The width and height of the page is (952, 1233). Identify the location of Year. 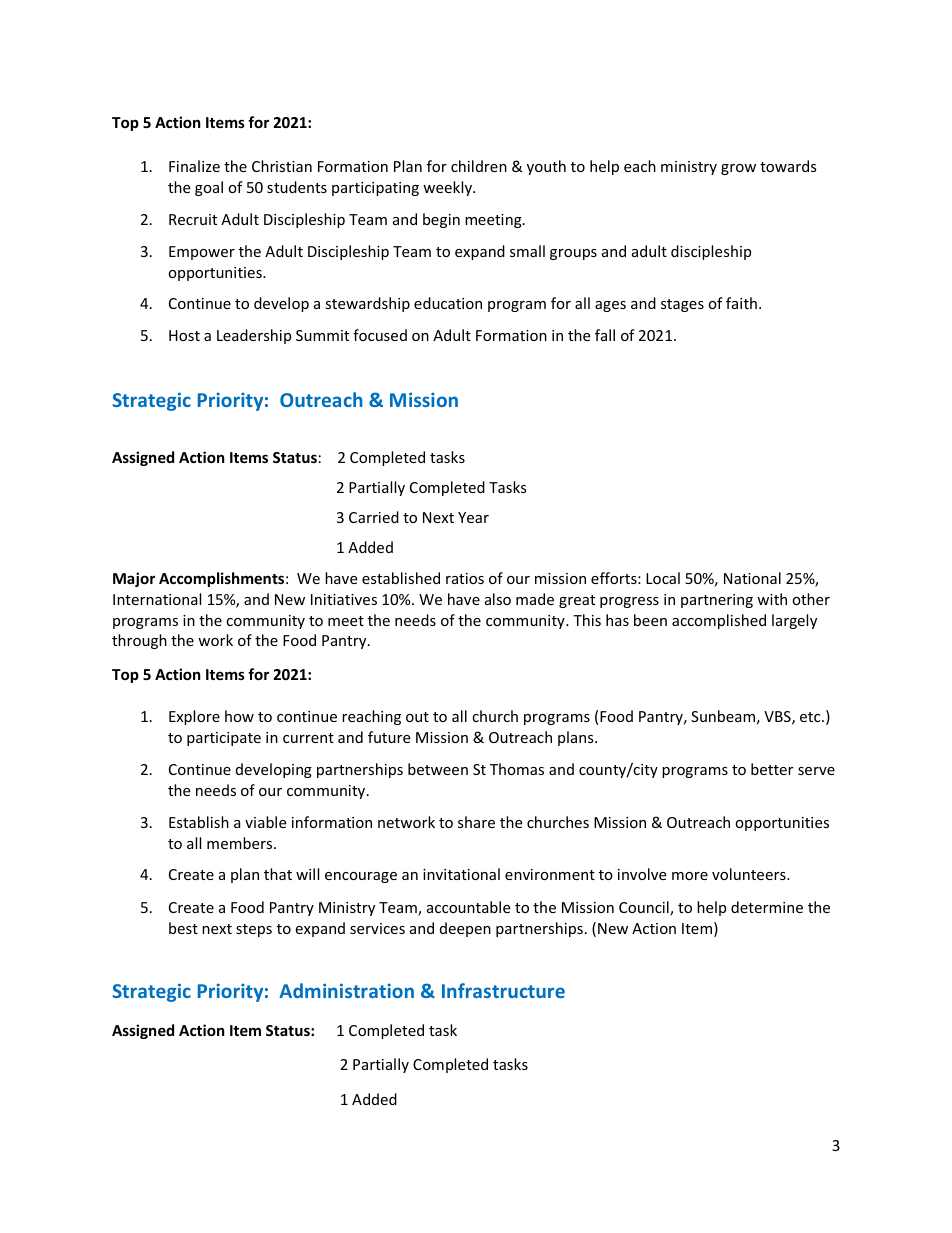
(473, 517).
